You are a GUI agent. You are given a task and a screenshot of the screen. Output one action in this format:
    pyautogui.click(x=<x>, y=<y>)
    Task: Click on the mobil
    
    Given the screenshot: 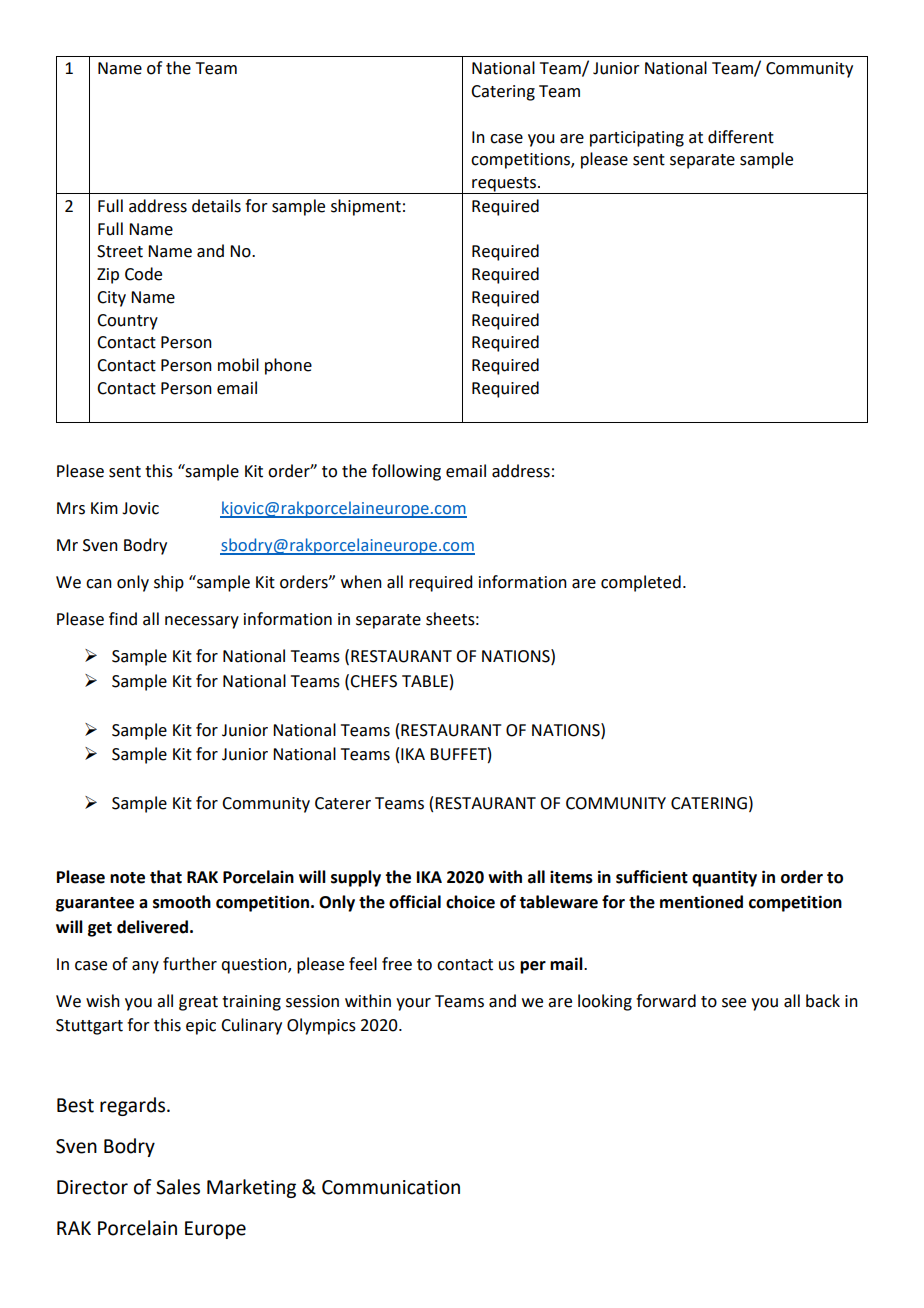 What is the action you would take?
    pyautogui.click(x=238, y=365)
